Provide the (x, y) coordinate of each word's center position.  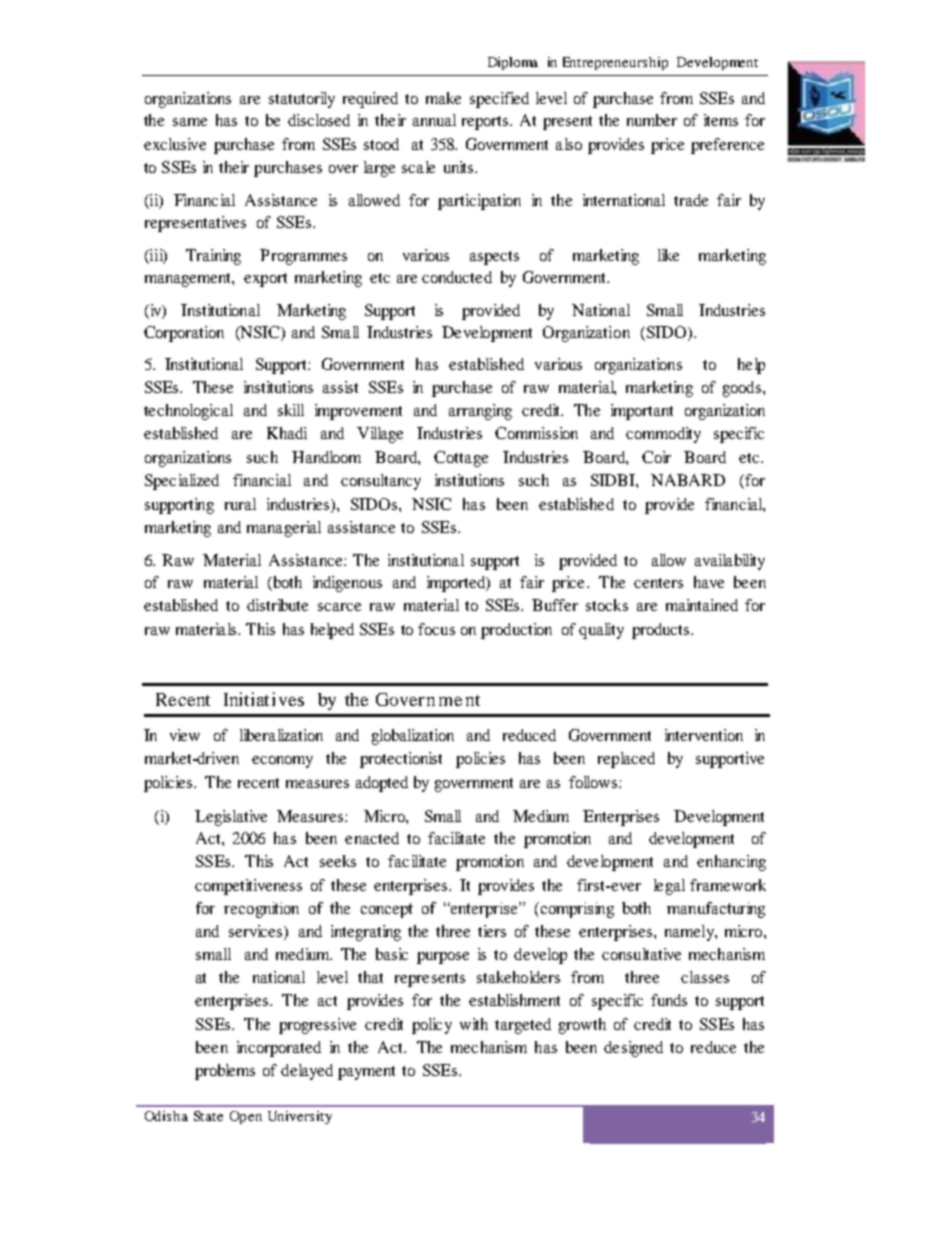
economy (282, 762)
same (190, 122)
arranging (480, 412)
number (652, 120)
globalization (413, 737)
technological (188, 412)
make (443, 98)
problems (225, 1072)
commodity (663, 435)
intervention (704, 735)
